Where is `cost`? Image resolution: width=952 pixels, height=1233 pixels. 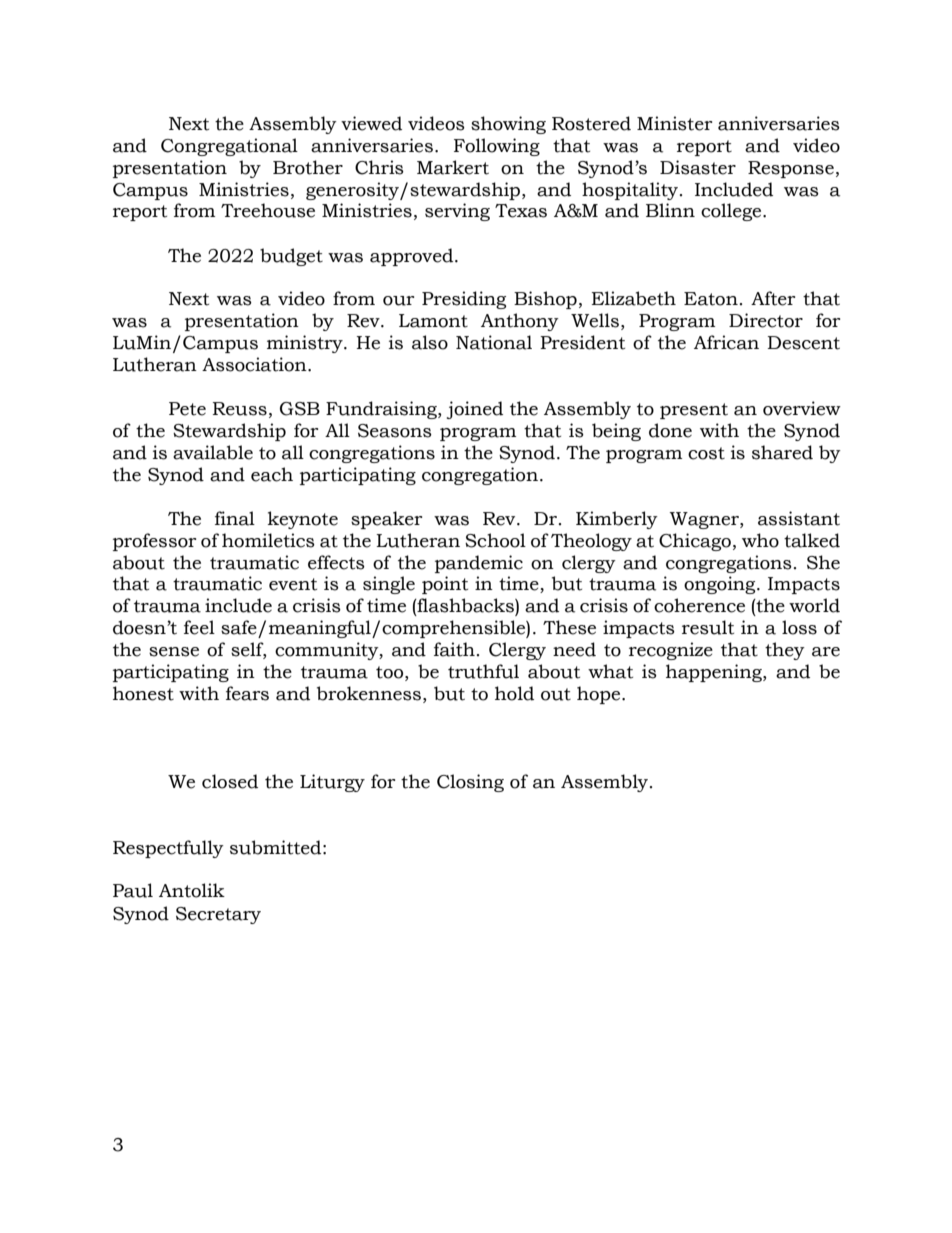
cost is located at coordinates (706, 453).
